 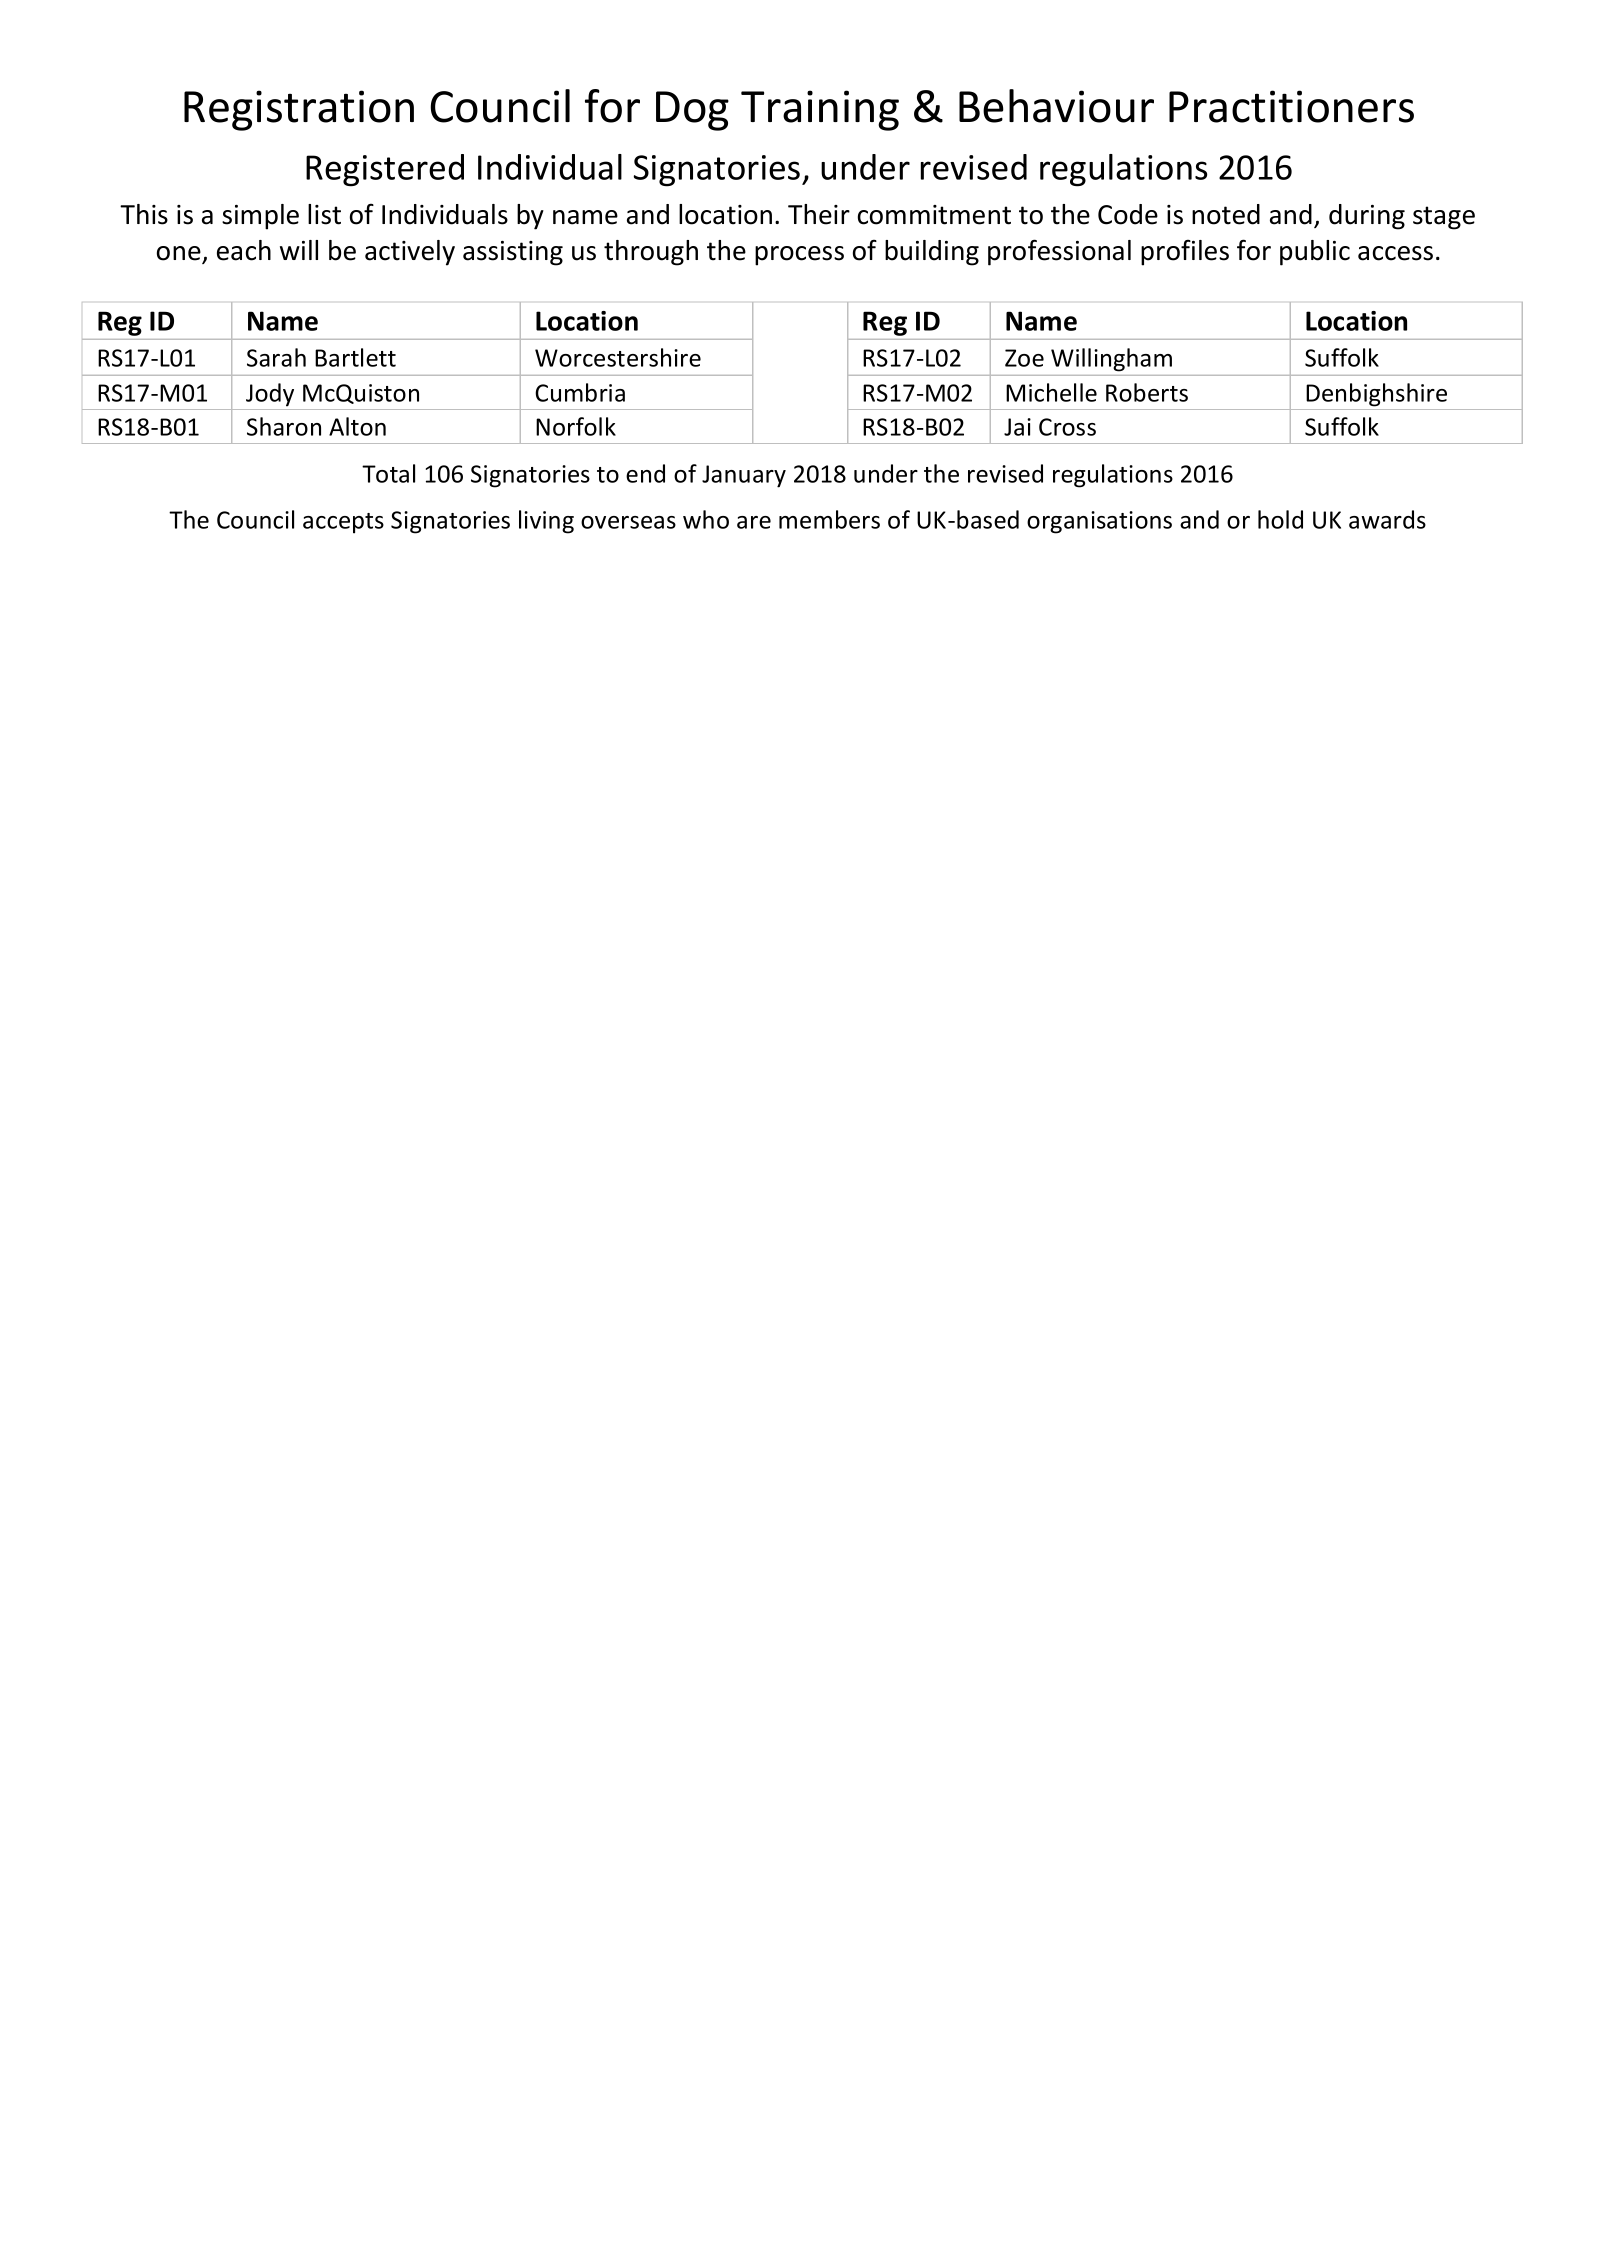 I want to click on accepts, so click(x=343, y=523).
